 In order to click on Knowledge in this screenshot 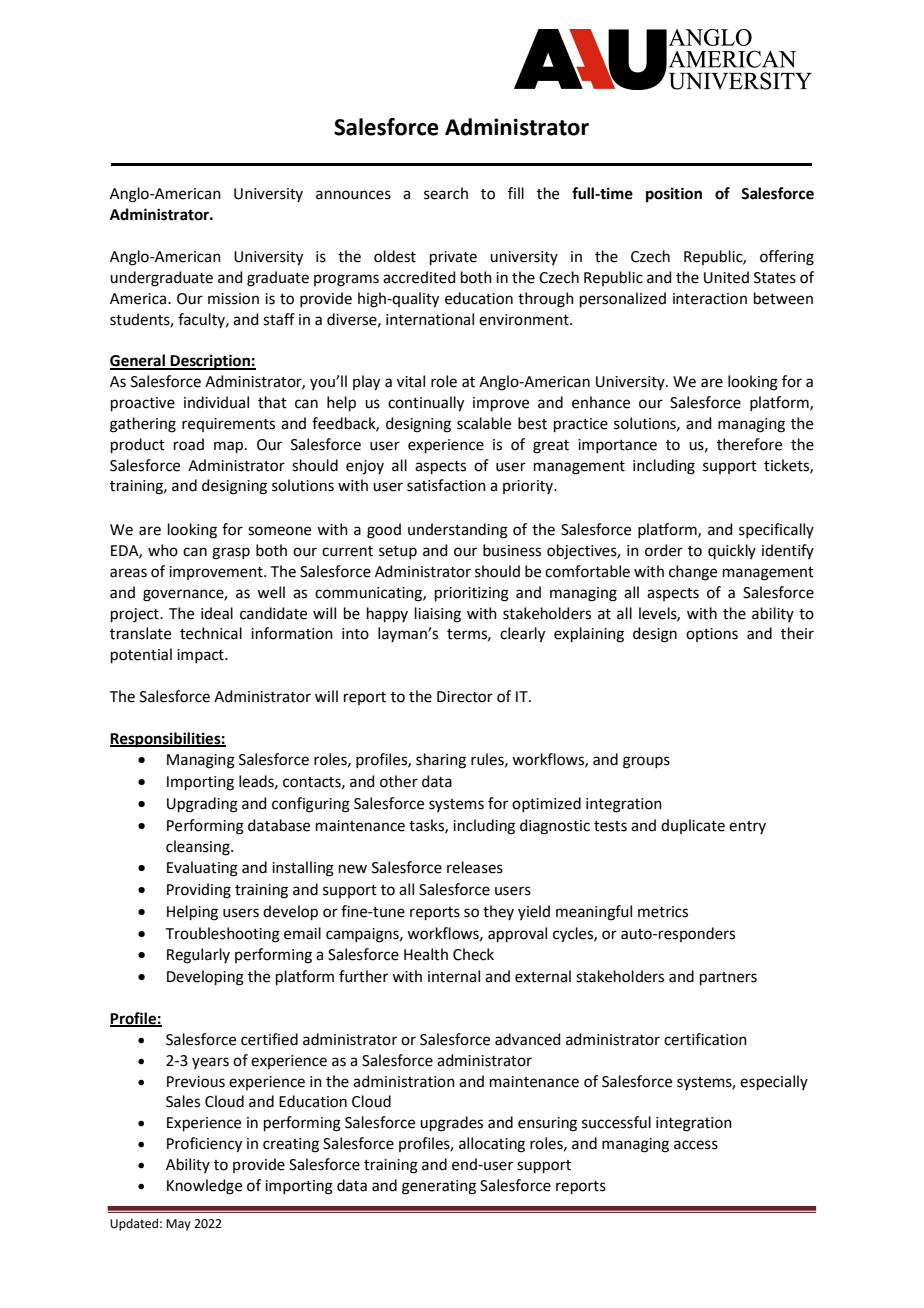, I will do `click(204, 1187)`.
